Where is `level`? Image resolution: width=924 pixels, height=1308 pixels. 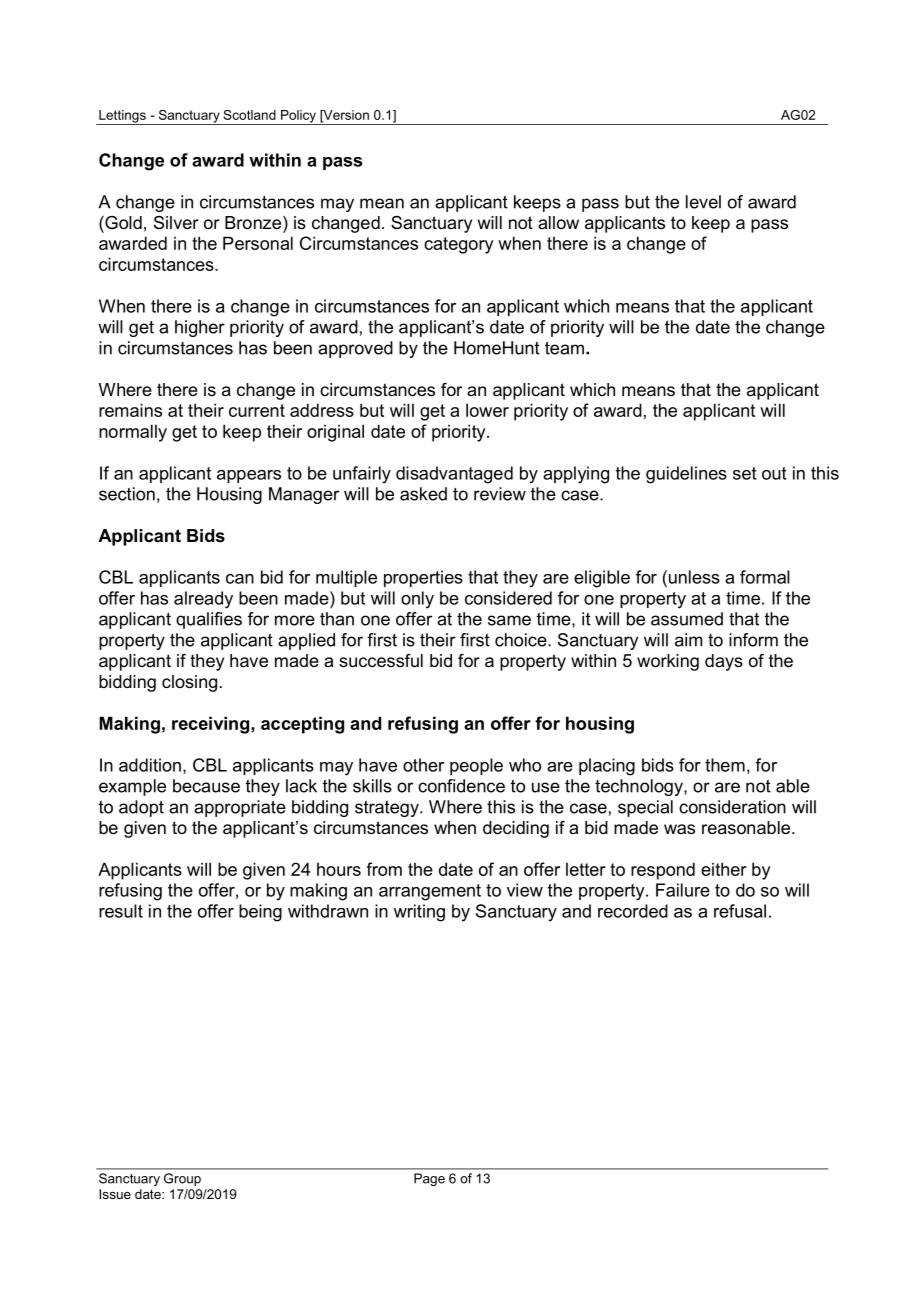 level is located at coordinates (703, 202).
